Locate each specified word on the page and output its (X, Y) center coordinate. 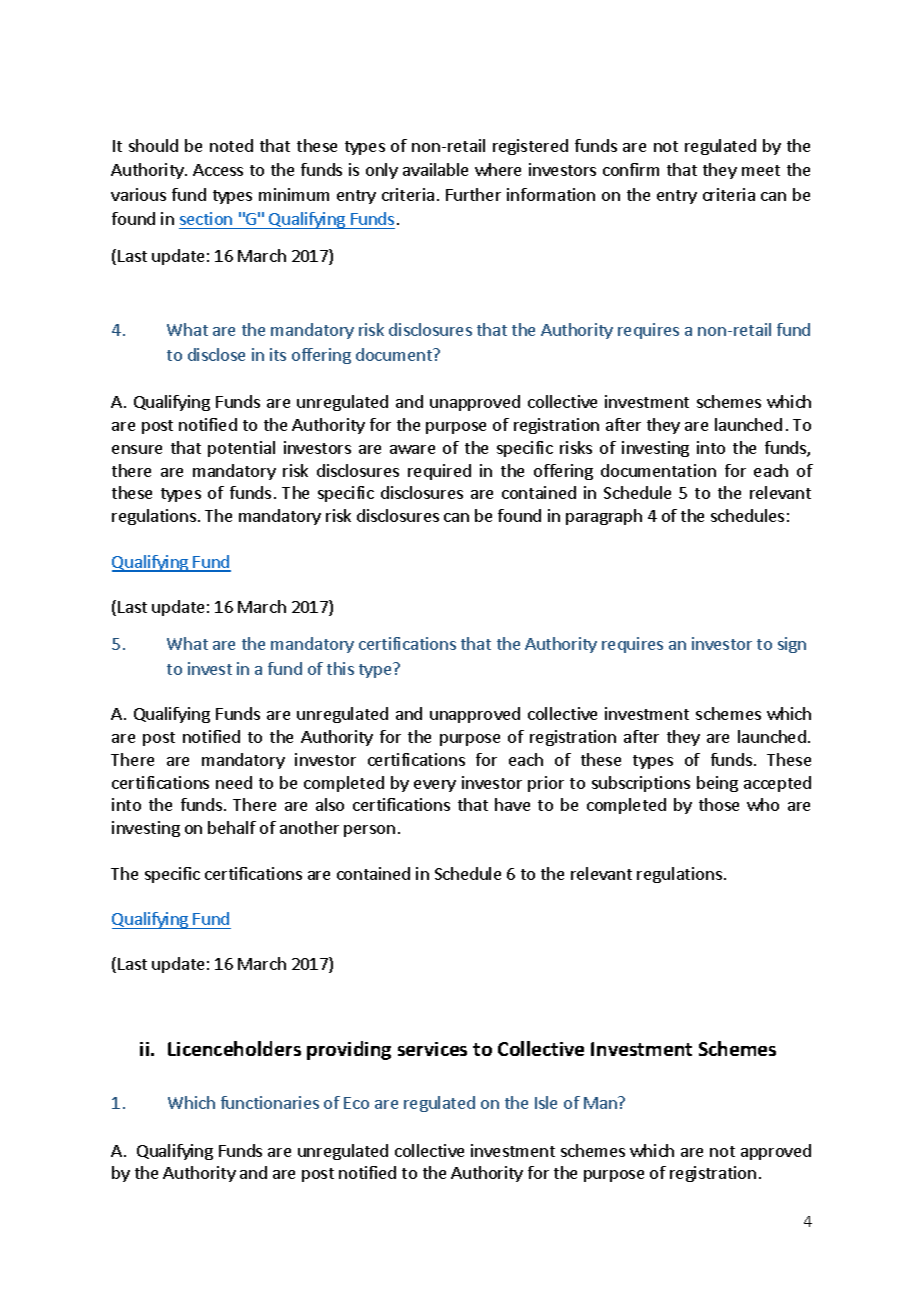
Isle (546, 1102)
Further (473, 194)
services (432, 1049)
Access (218, 170)
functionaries (270, 1102)
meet (761, 170)
